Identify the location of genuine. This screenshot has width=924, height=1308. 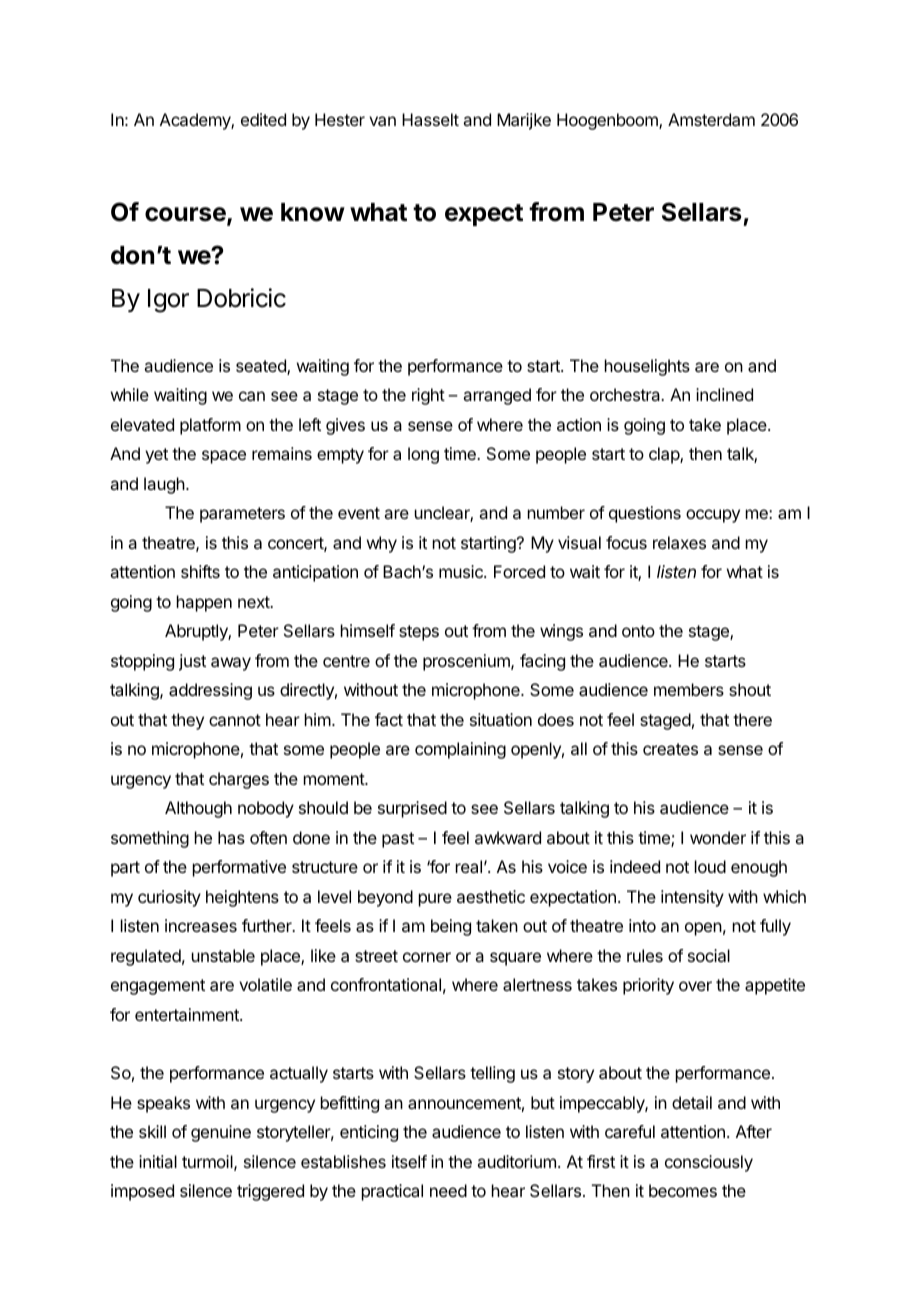
(221, 1133).
